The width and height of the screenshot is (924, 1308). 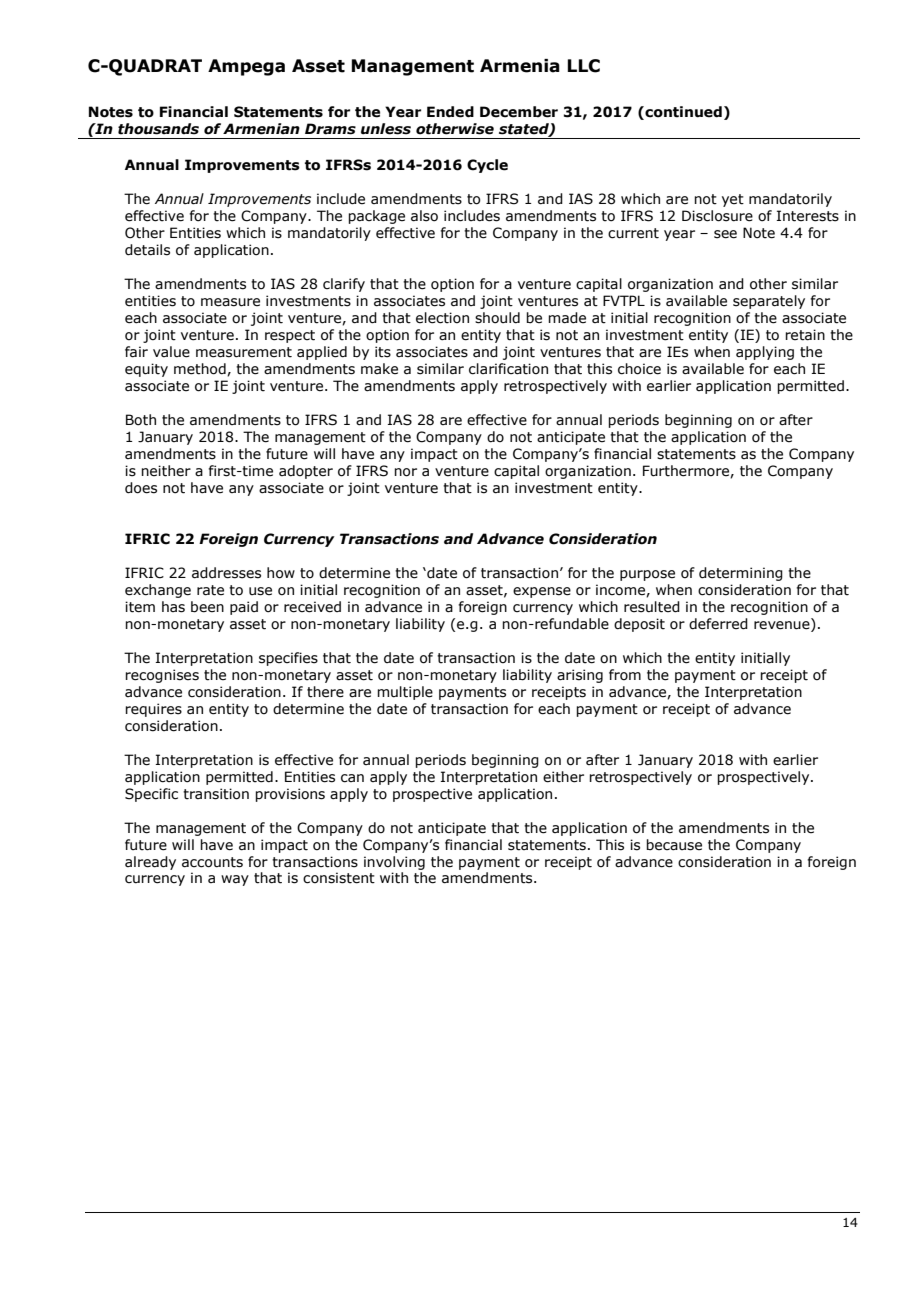 I want to click on because, so click(x=674, y=845).
